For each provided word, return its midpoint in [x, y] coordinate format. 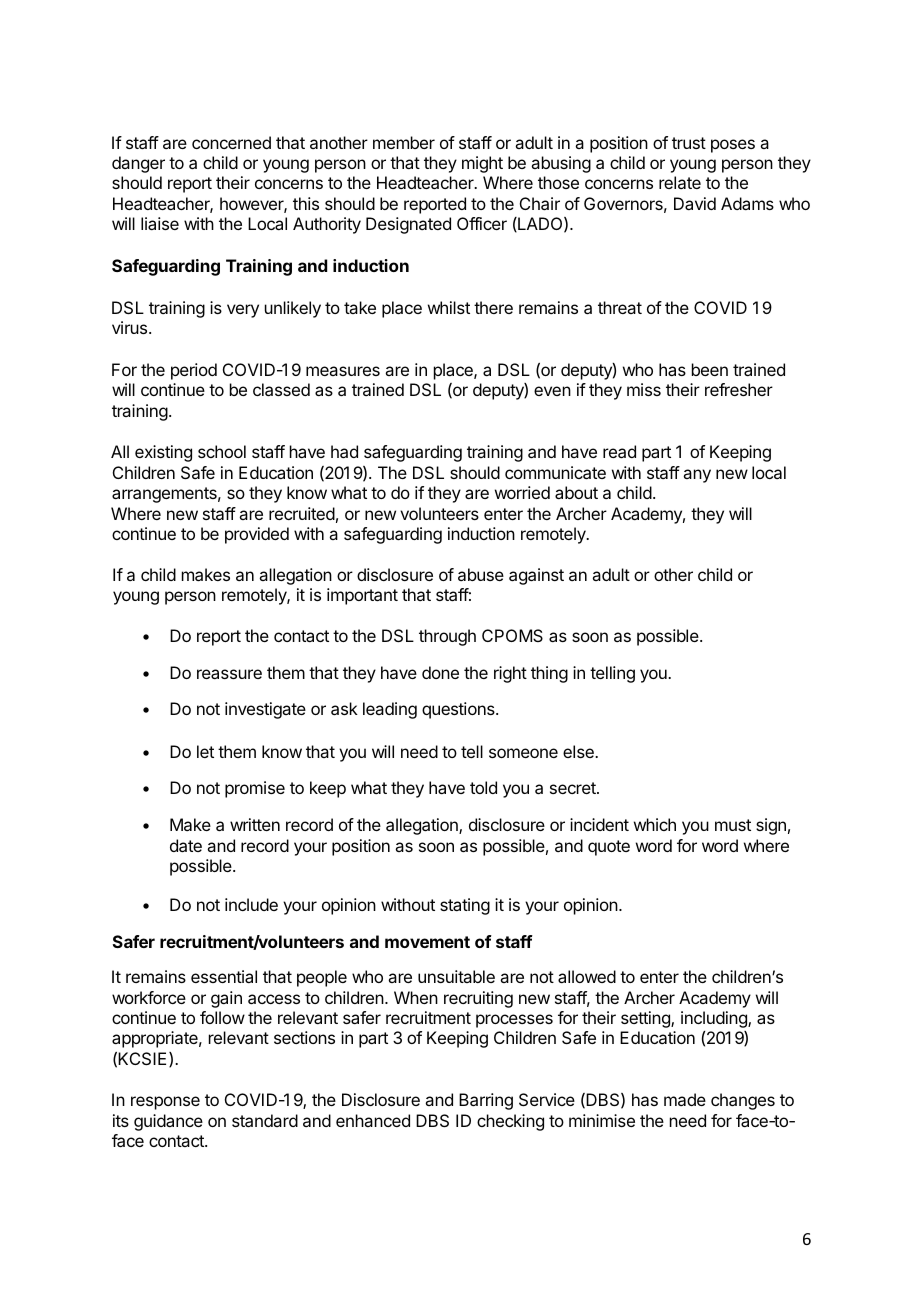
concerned [231, 142]
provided [257, 535]
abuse [481, 574]
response [165, 1103]
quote [609, 848]
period [194, 371]
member [404, 142]
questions [459, 710]
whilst [449, 307]
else [579, 751]
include [251, 904]
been [710, 369]
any [697, 476]
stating [465, 906]
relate [680, 182]
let [205, 751]
